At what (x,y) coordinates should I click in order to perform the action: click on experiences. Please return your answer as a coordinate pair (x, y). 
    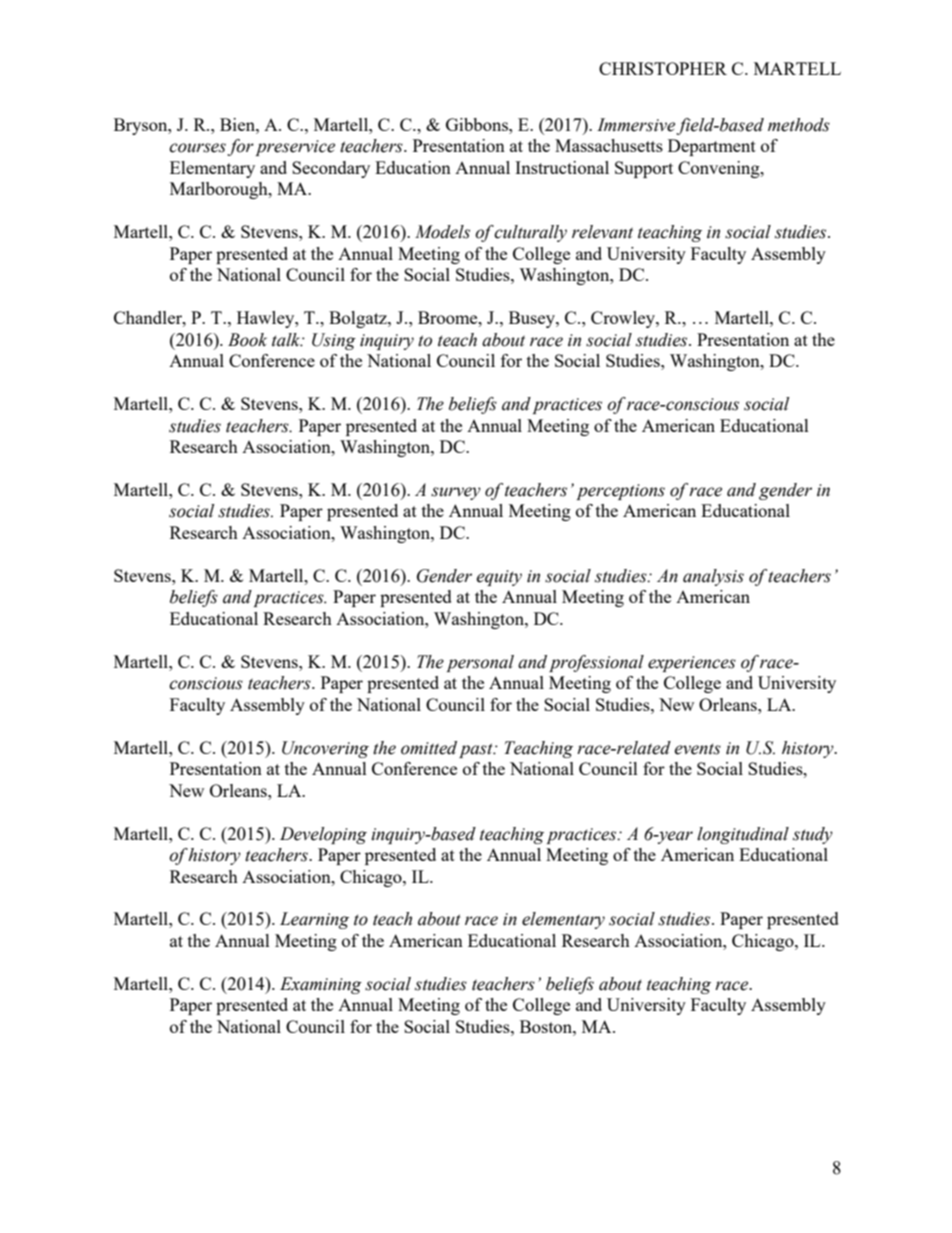
    Looking at the image, I should click on (692, 664).
